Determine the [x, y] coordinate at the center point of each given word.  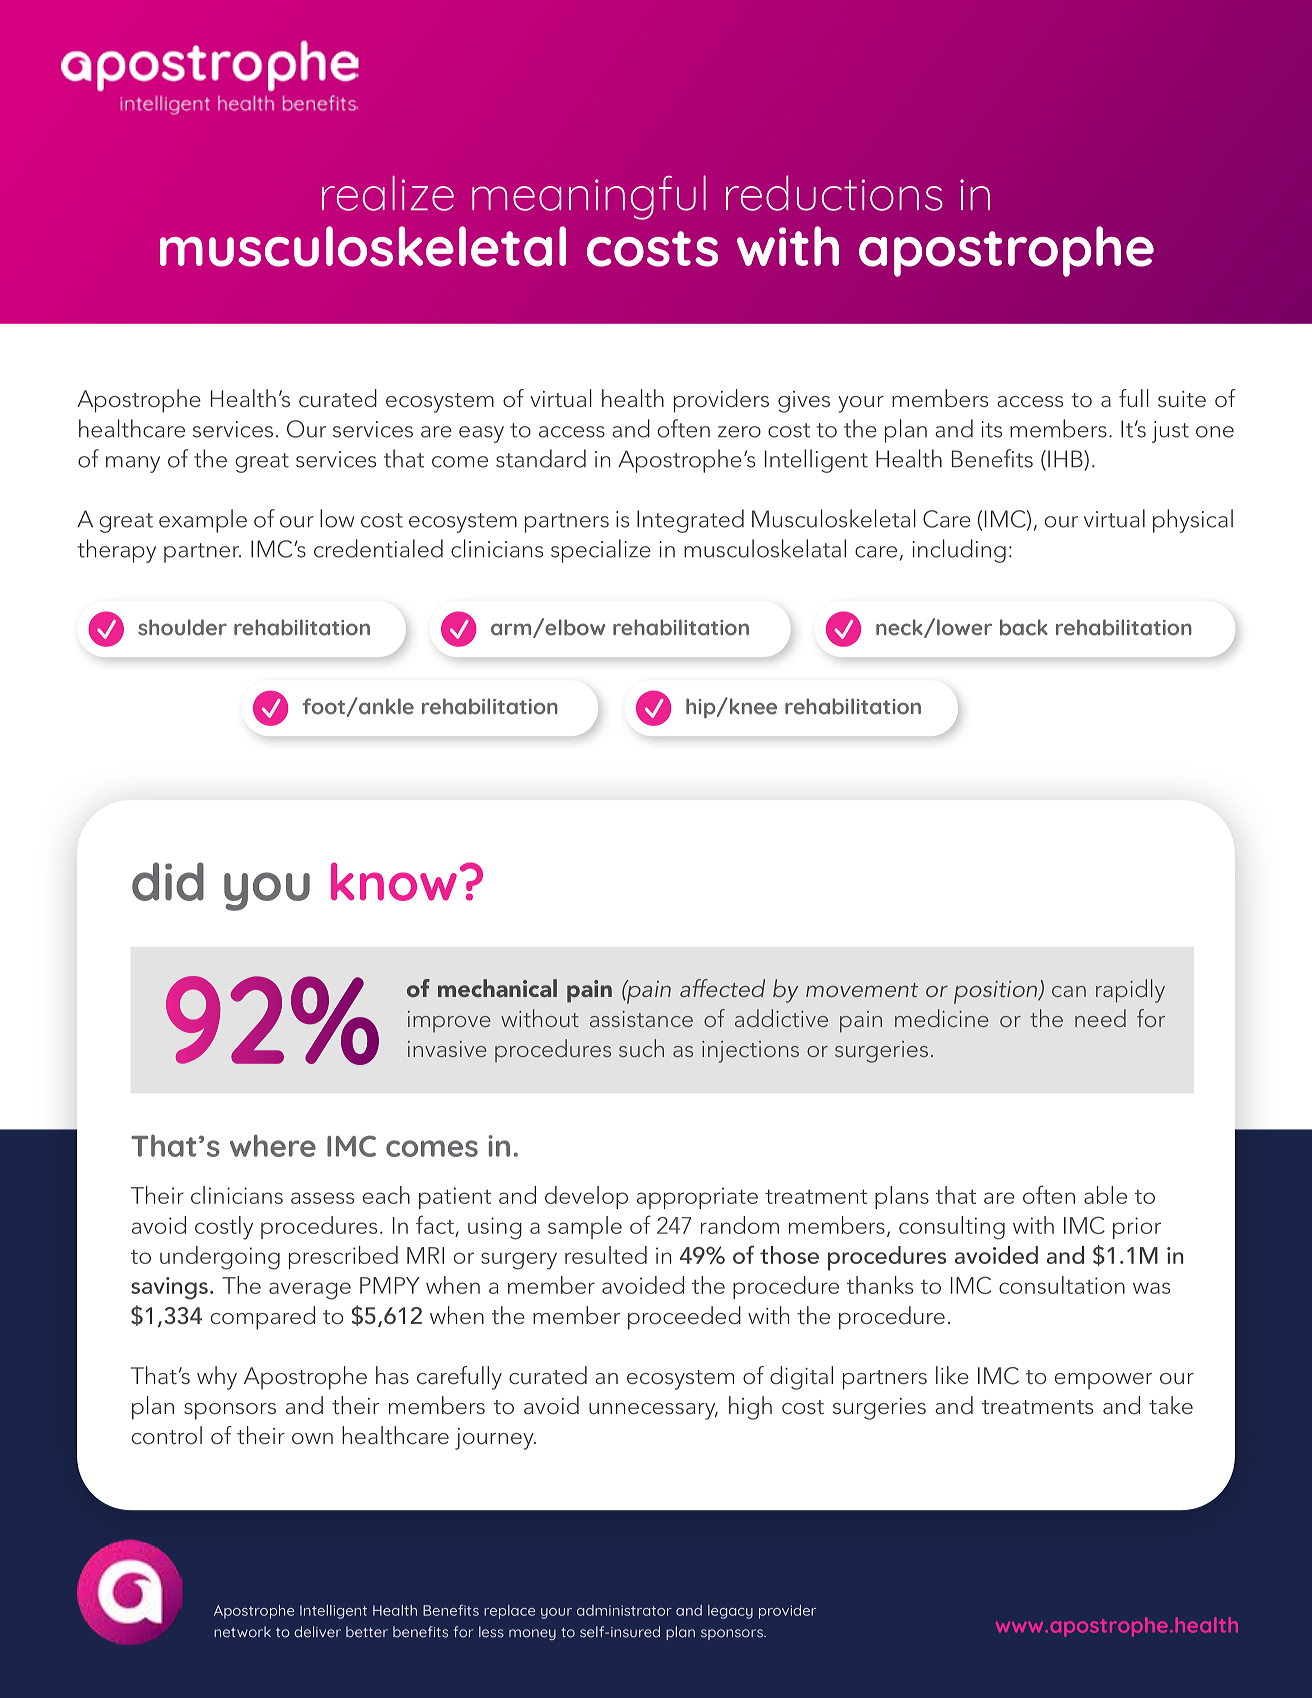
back [1024, 627]
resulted [606, 1255]
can [1069, 991]
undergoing [220, 1258]
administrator [624, 1610]
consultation [1062, 1285]
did [168, 881]
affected [722, 988]
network [242, 1632]
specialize [601, 551]
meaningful [589, 197]
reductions [834, 193]
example [203, 521]
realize [388, 193]
